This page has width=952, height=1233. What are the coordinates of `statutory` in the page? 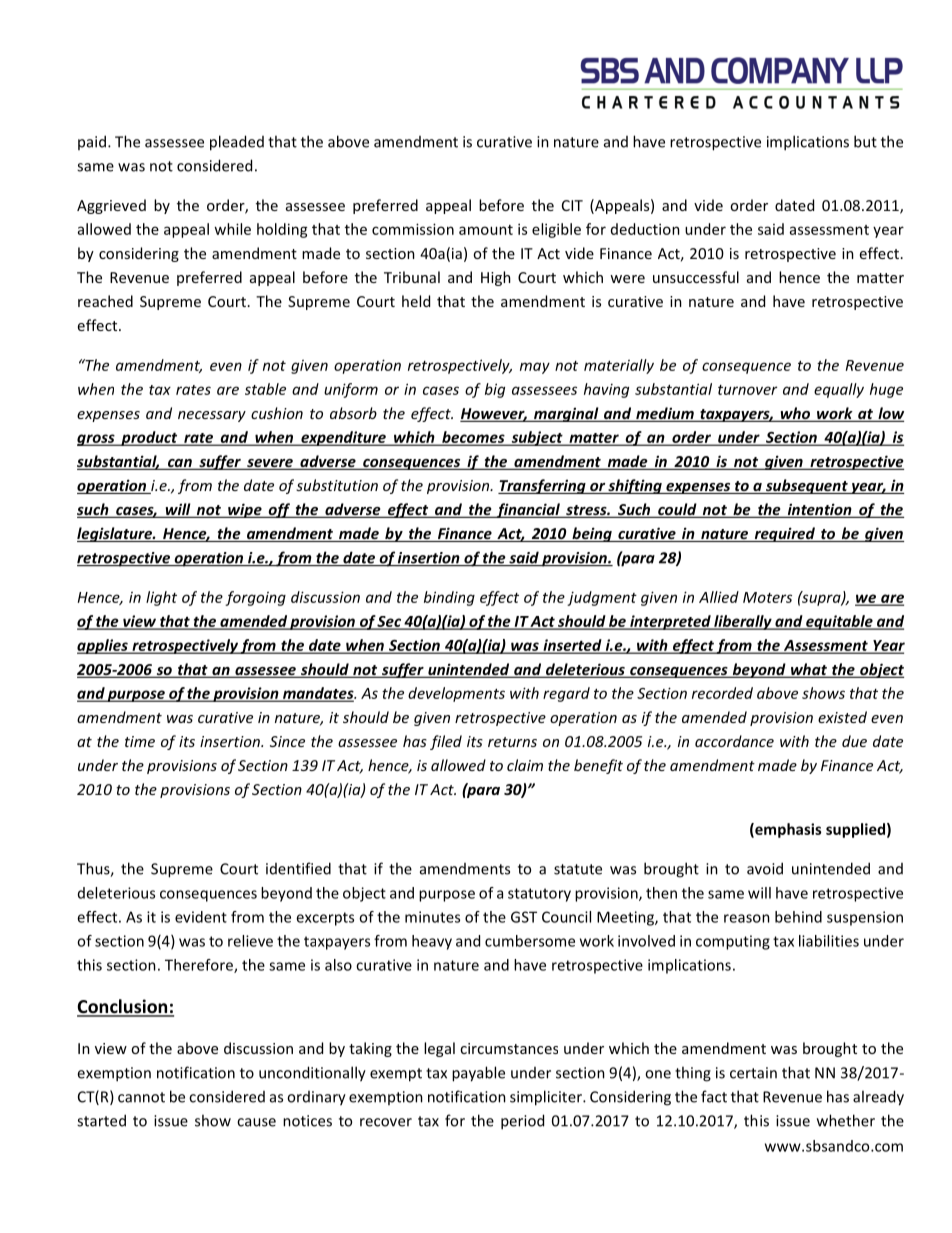 It's located at (539, 895).
